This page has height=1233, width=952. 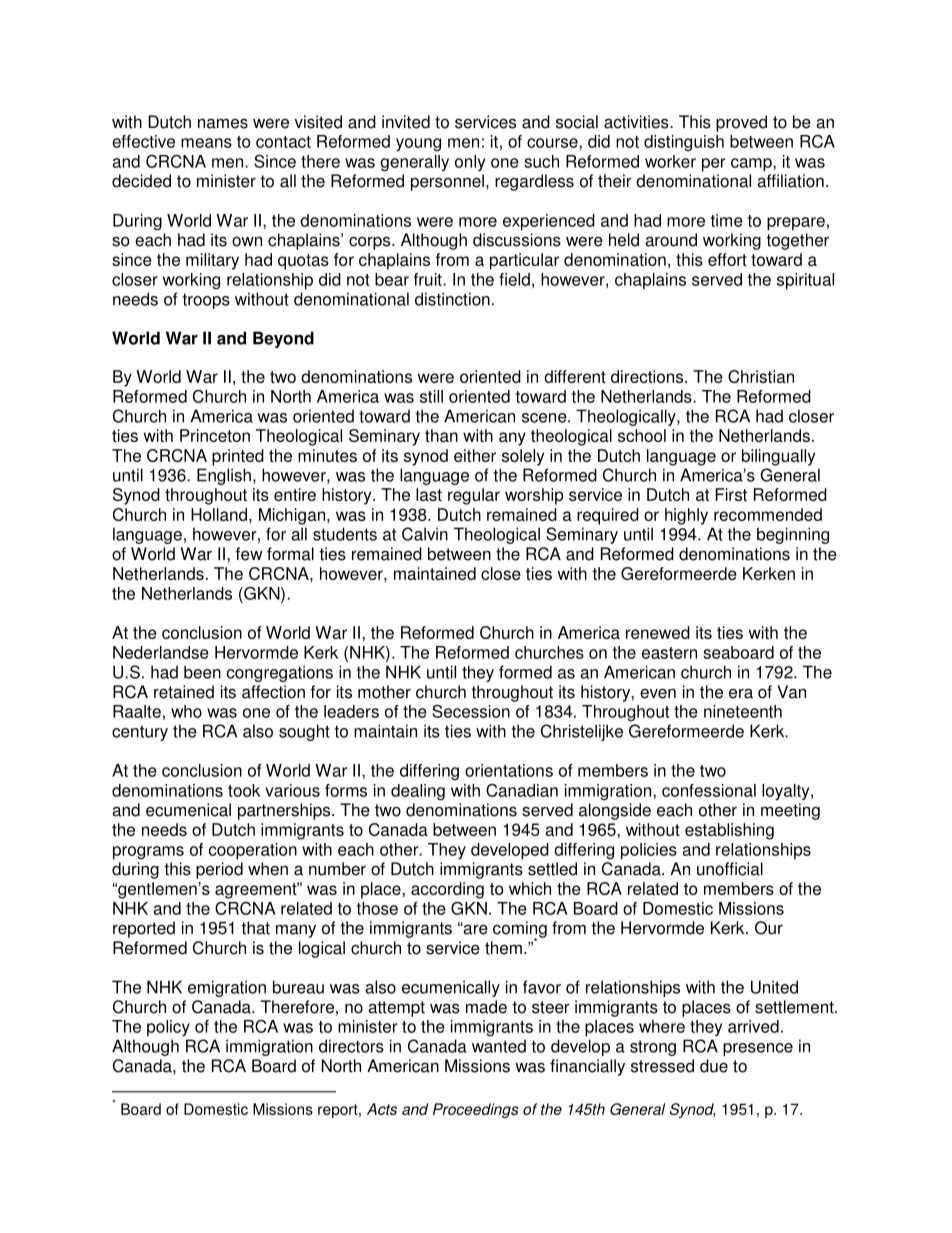 I want to click on policy, so click(x=168, y=1028).
